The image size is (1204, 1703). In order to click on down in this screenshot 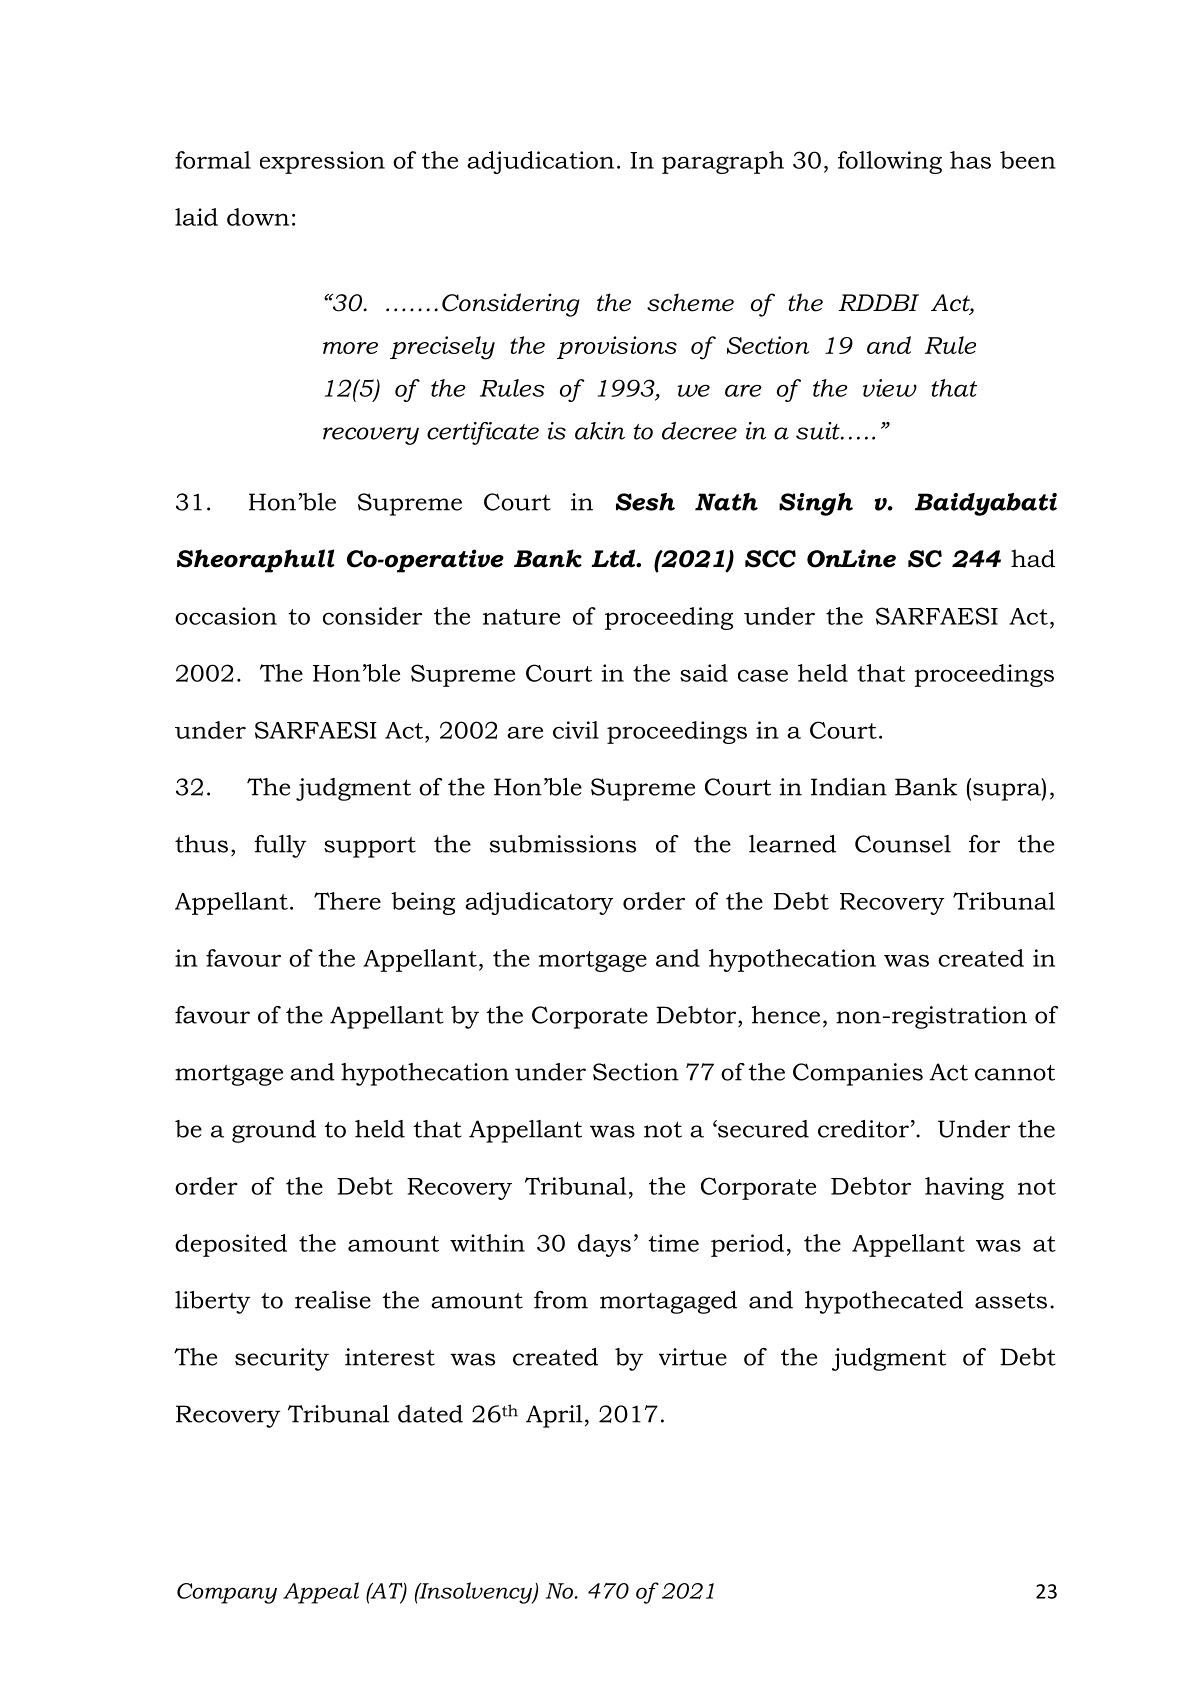, I will do `click(258, 217)`.
